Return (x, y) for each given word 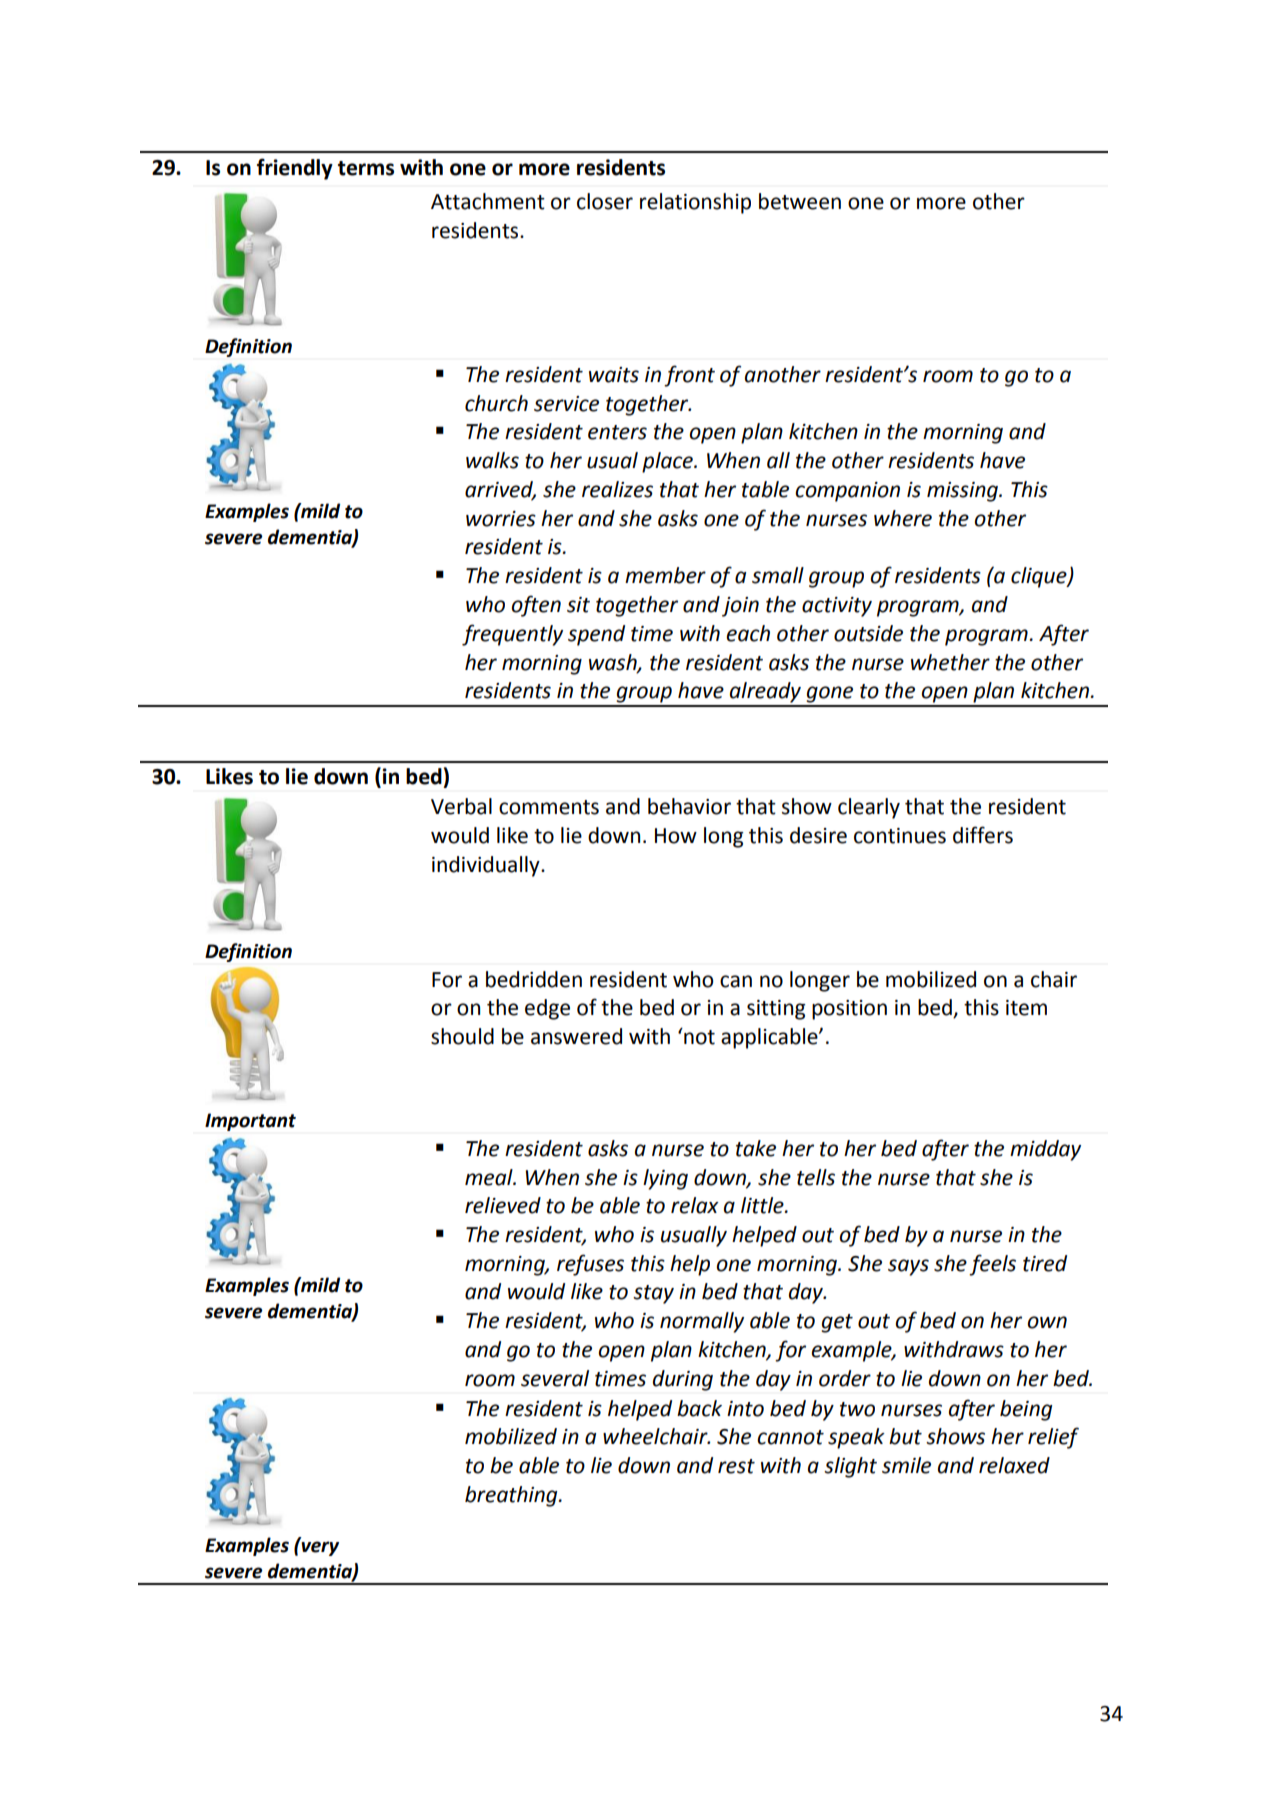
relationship (695, 203)
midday (1045, 1150)
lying (665, 1179)
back (699, 1408)
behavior (689, 806)
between (800, 201)
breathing (512, 1496)
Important (250, 1122)
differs (983, 835)
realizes (617, 489)
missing (963, 492)
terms (366, 168)
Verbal (461, 806)
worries (501, 519)
